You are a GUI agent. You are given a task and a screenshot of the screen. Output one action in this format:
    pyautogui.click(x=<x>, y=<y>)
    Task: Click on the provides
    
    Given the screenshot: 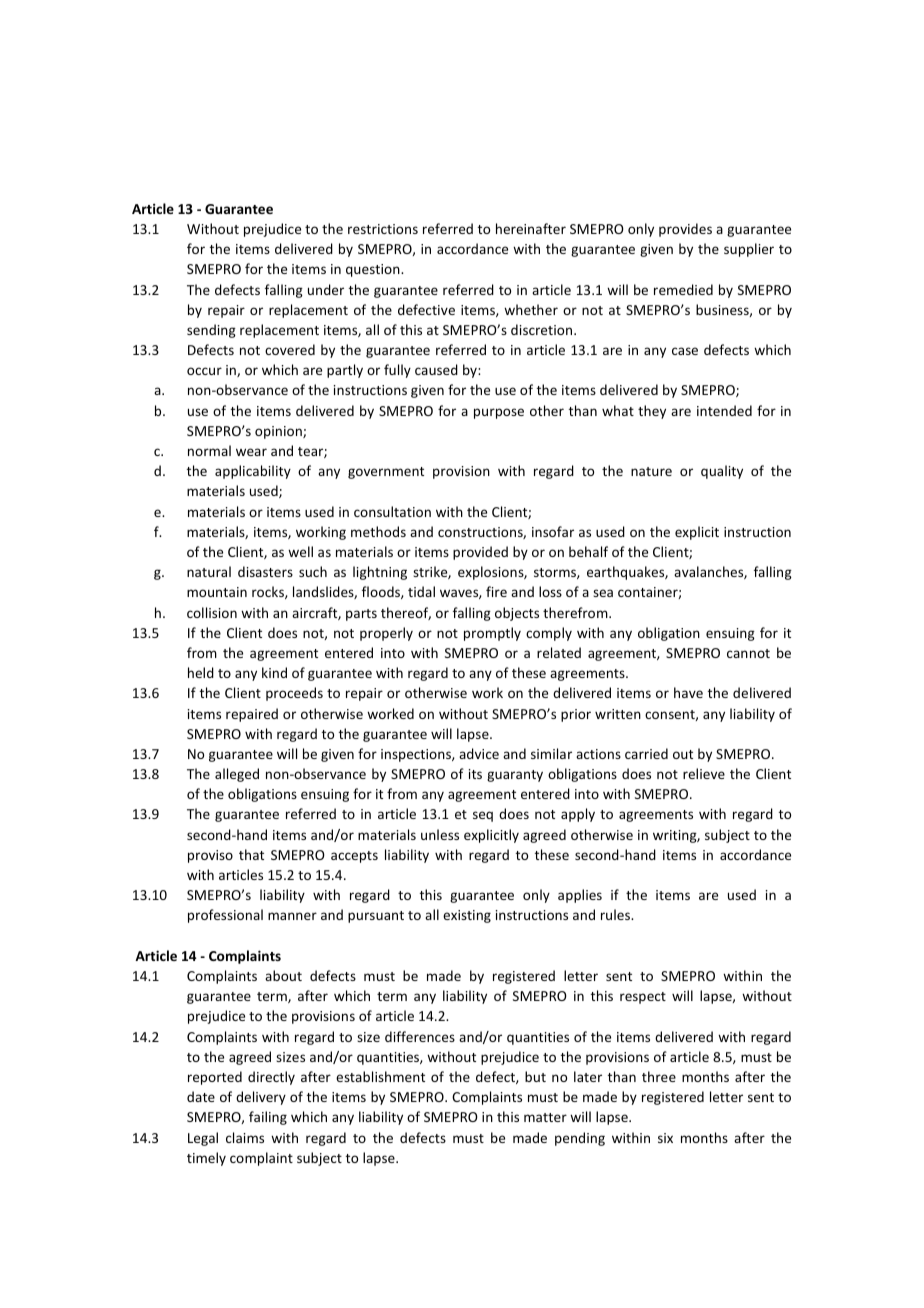 What is the action you would take?
    pyautogui.click(x=685, y=230)
